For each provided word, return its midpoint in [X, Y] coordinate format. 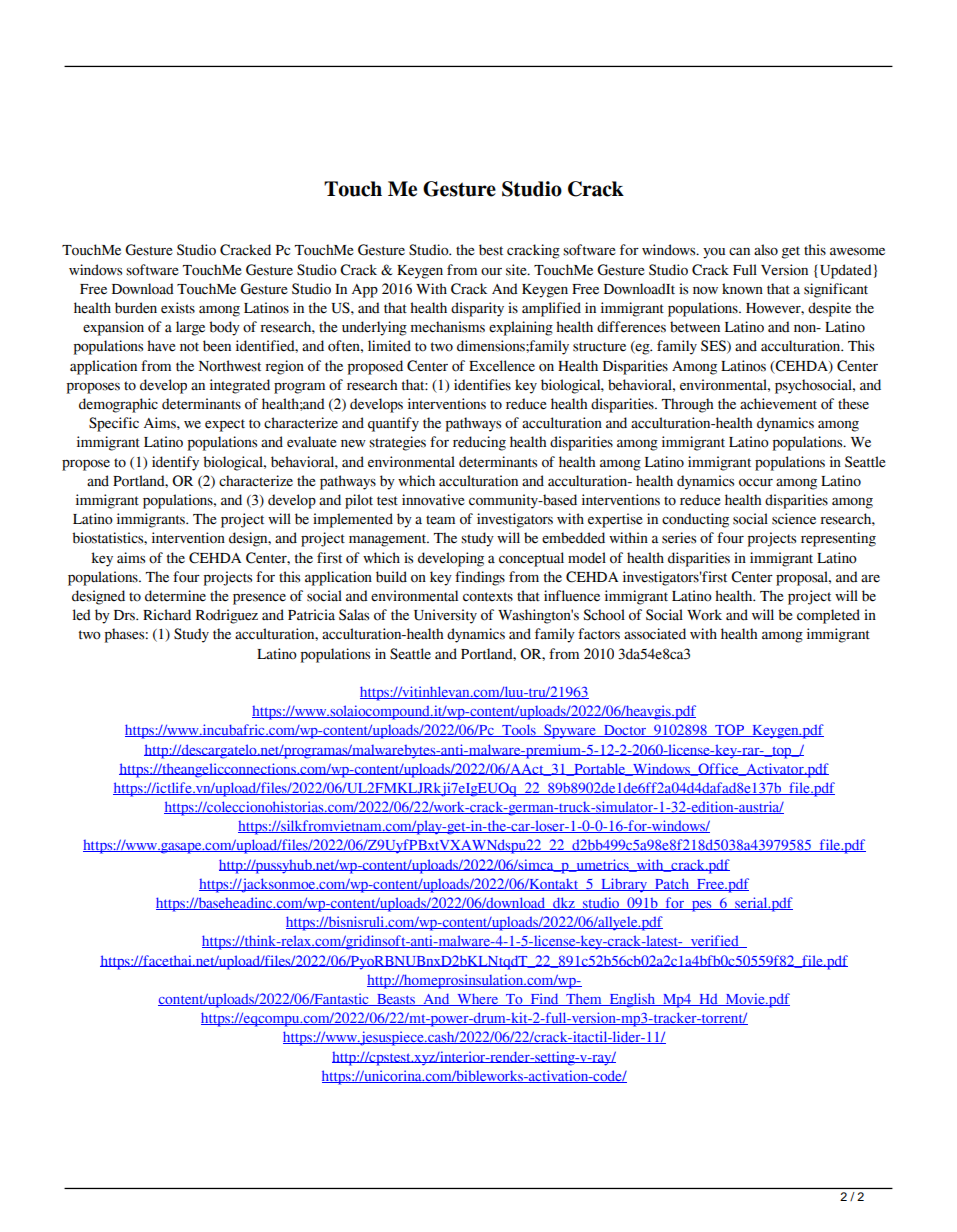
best [491, 250]
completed [828, 616]
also [766, 250]
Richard [167, 615]
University [445, 616]
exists [178, 308]
